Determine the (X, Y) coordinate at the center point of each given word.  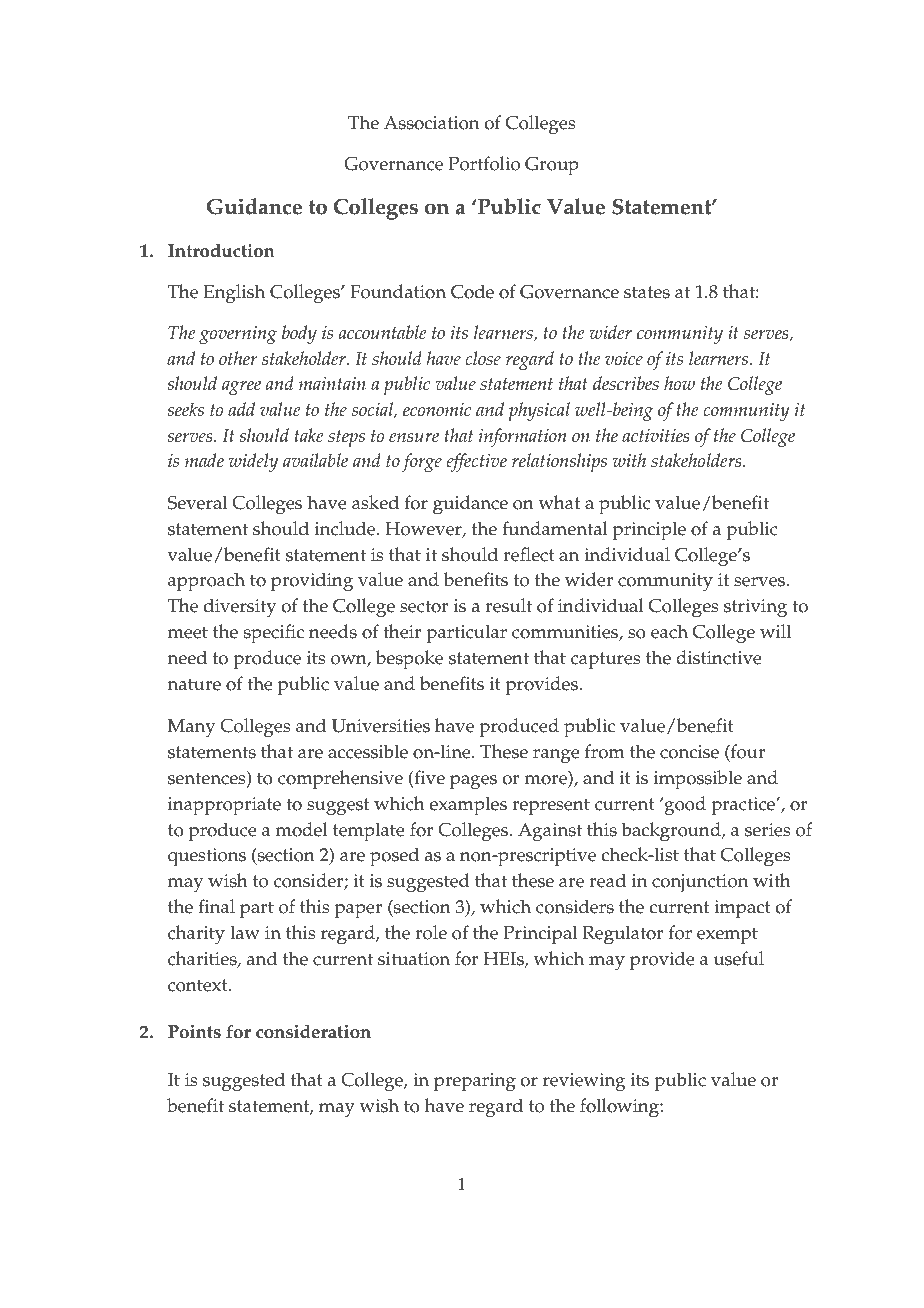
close (483, 358)
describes (626, 383)
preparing (475, 1082)
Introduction (221, 251)
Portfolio (484, 163)
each (669, 631)
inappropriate (224, 806)
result (509, 605)
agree (241, 388)
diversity (240, 608)
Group (552, 166)
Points (194, 1032)
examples (468, 806)
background (672, 832)
